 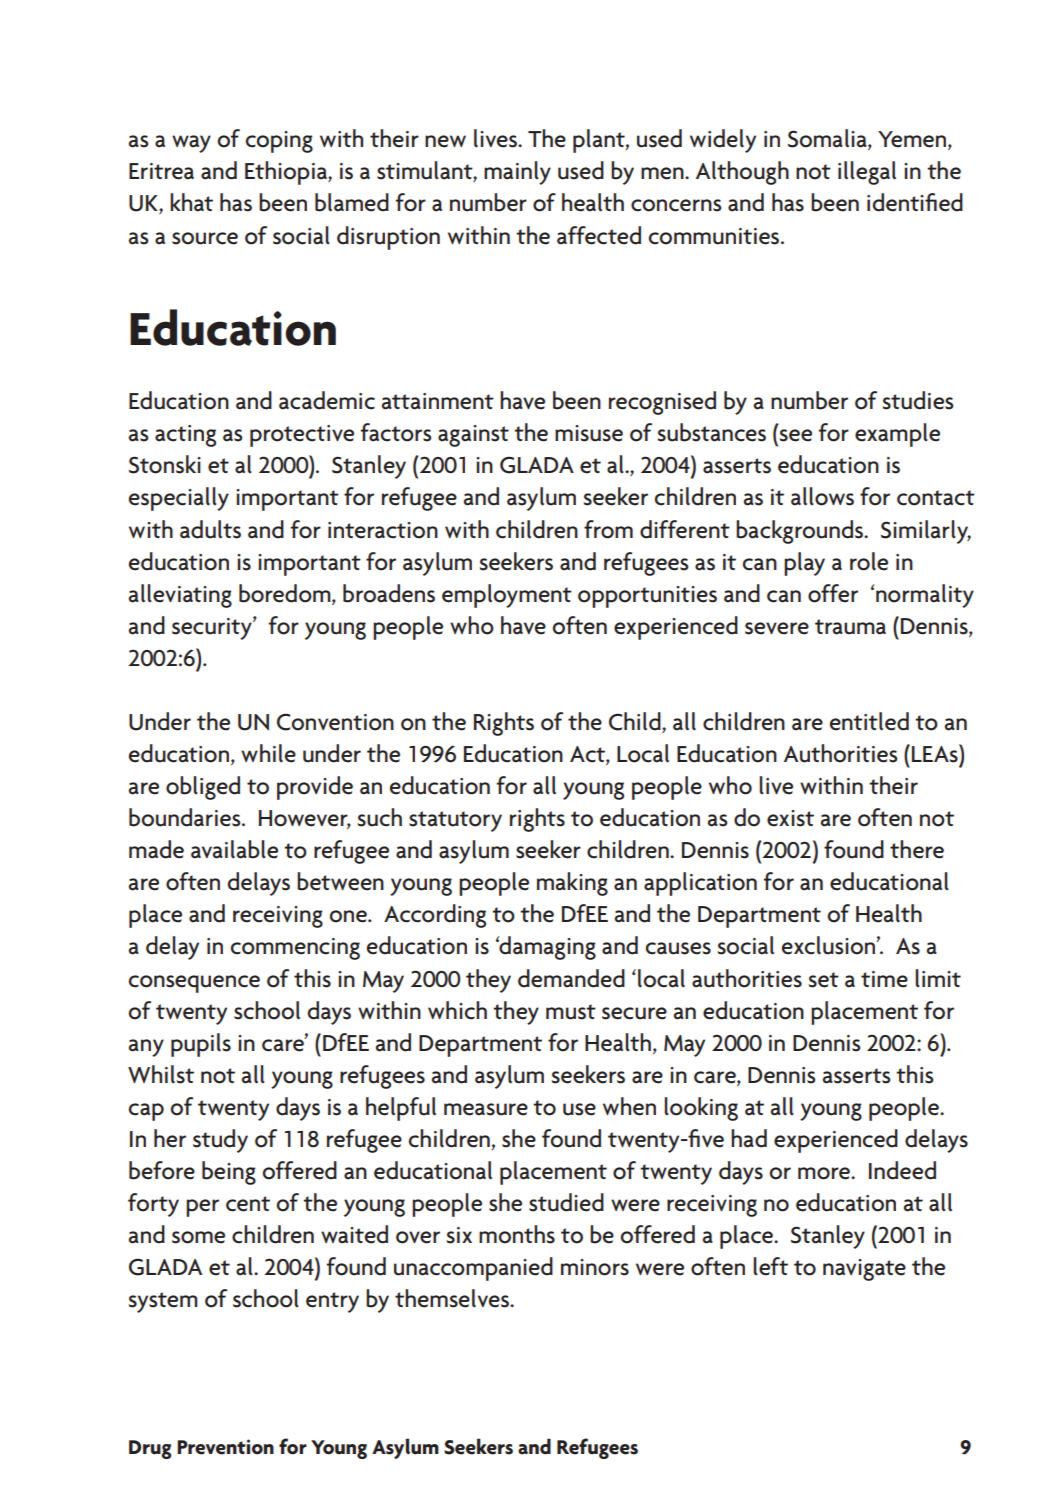 What do you see at coordinates (517, 173) in the image?
I see `mainly` at bounding box center [517, 173].
